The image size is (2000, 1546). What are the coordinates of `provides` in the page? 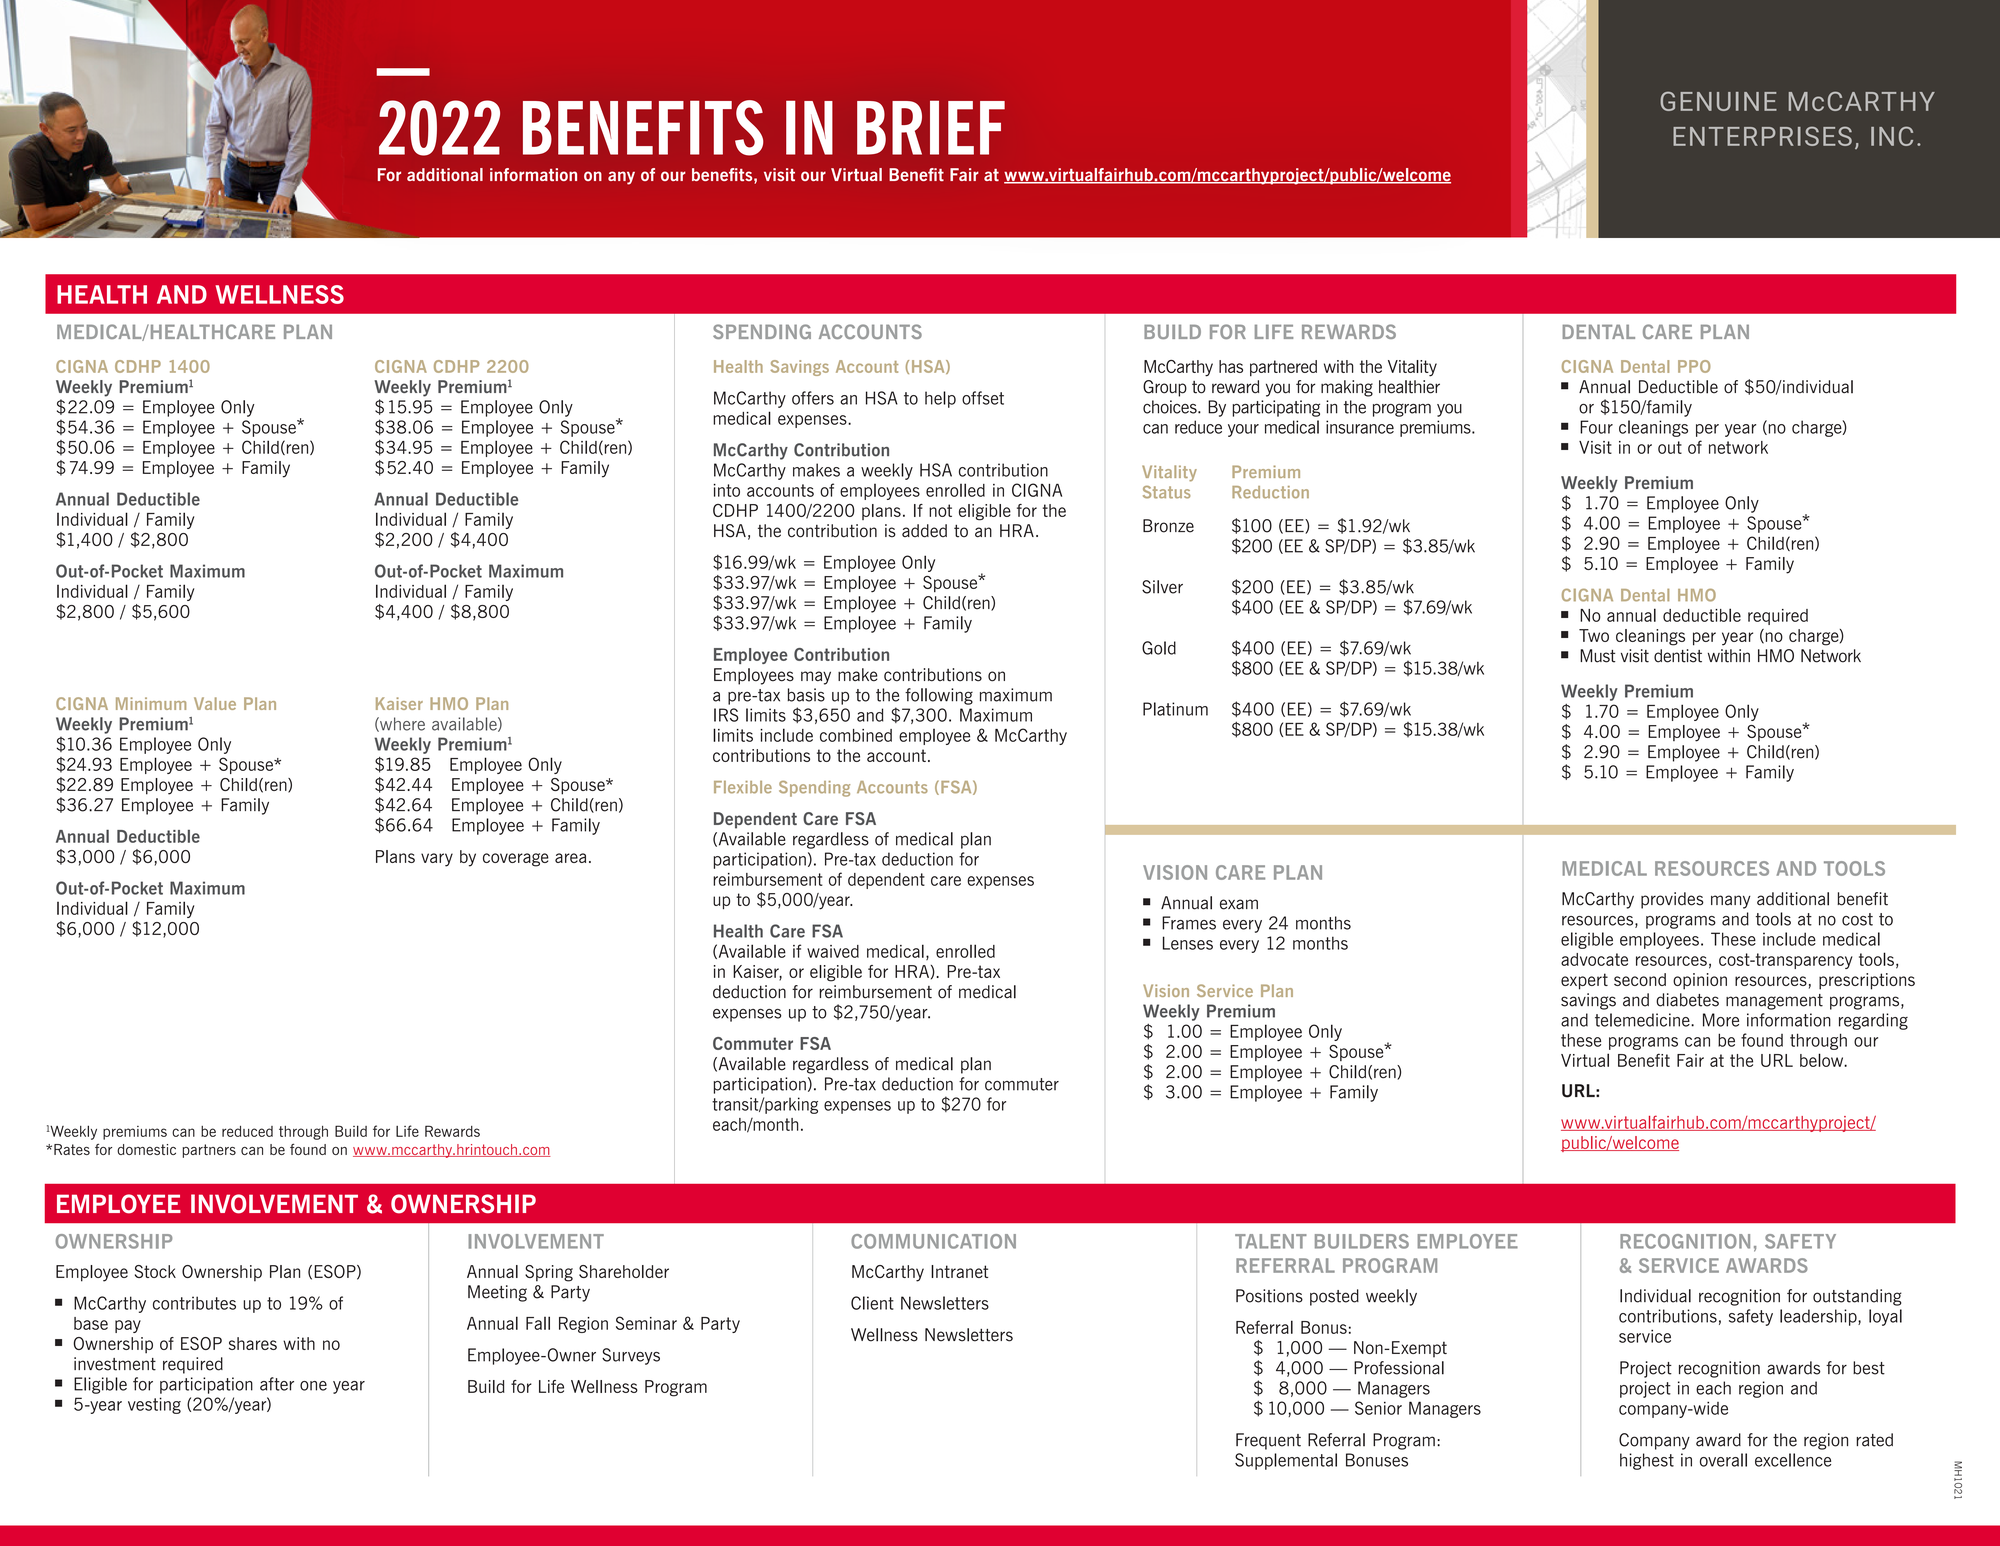 It's located at (1672, 900).
